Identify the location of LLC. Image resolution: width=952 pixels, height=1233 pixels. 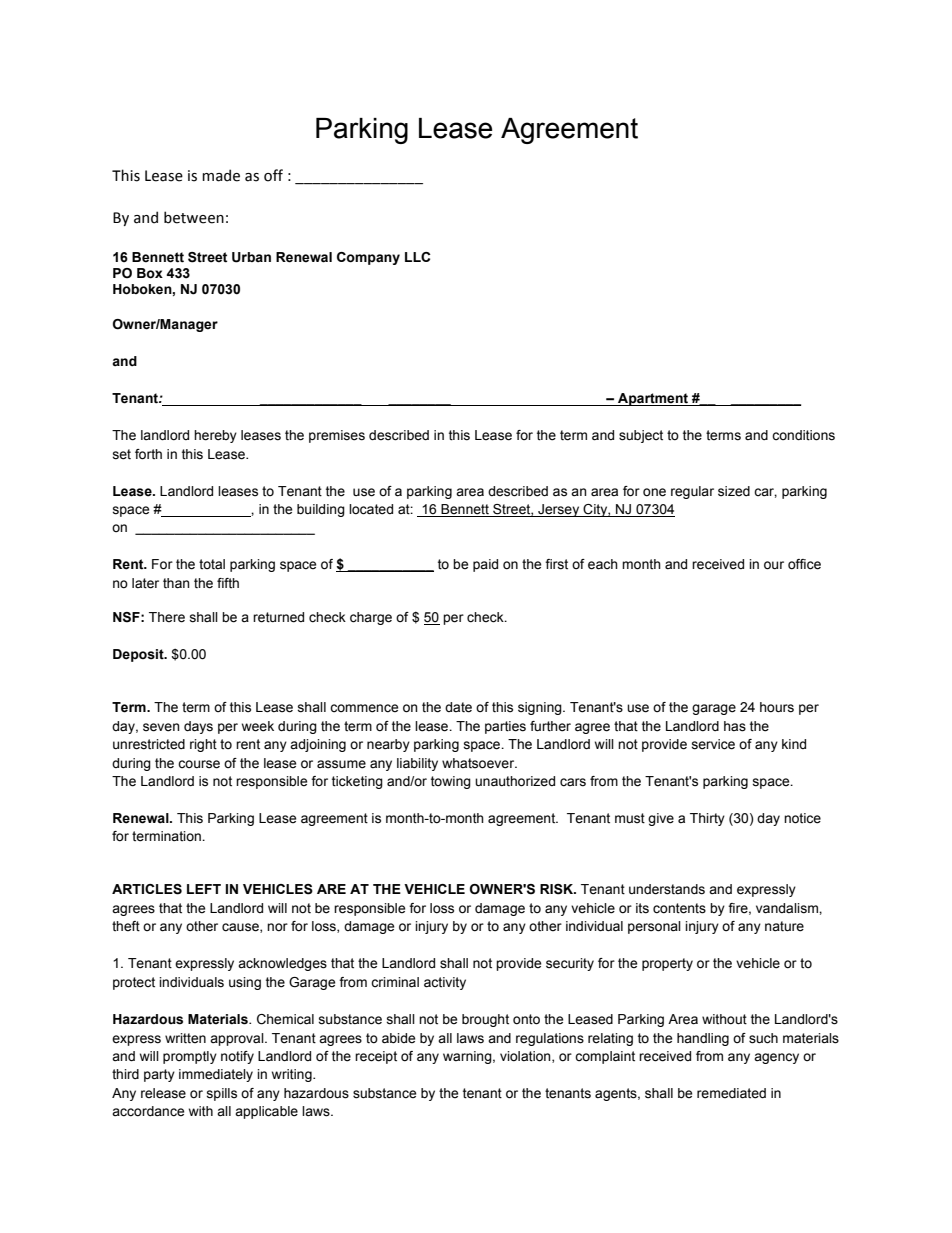
(418, 257).
